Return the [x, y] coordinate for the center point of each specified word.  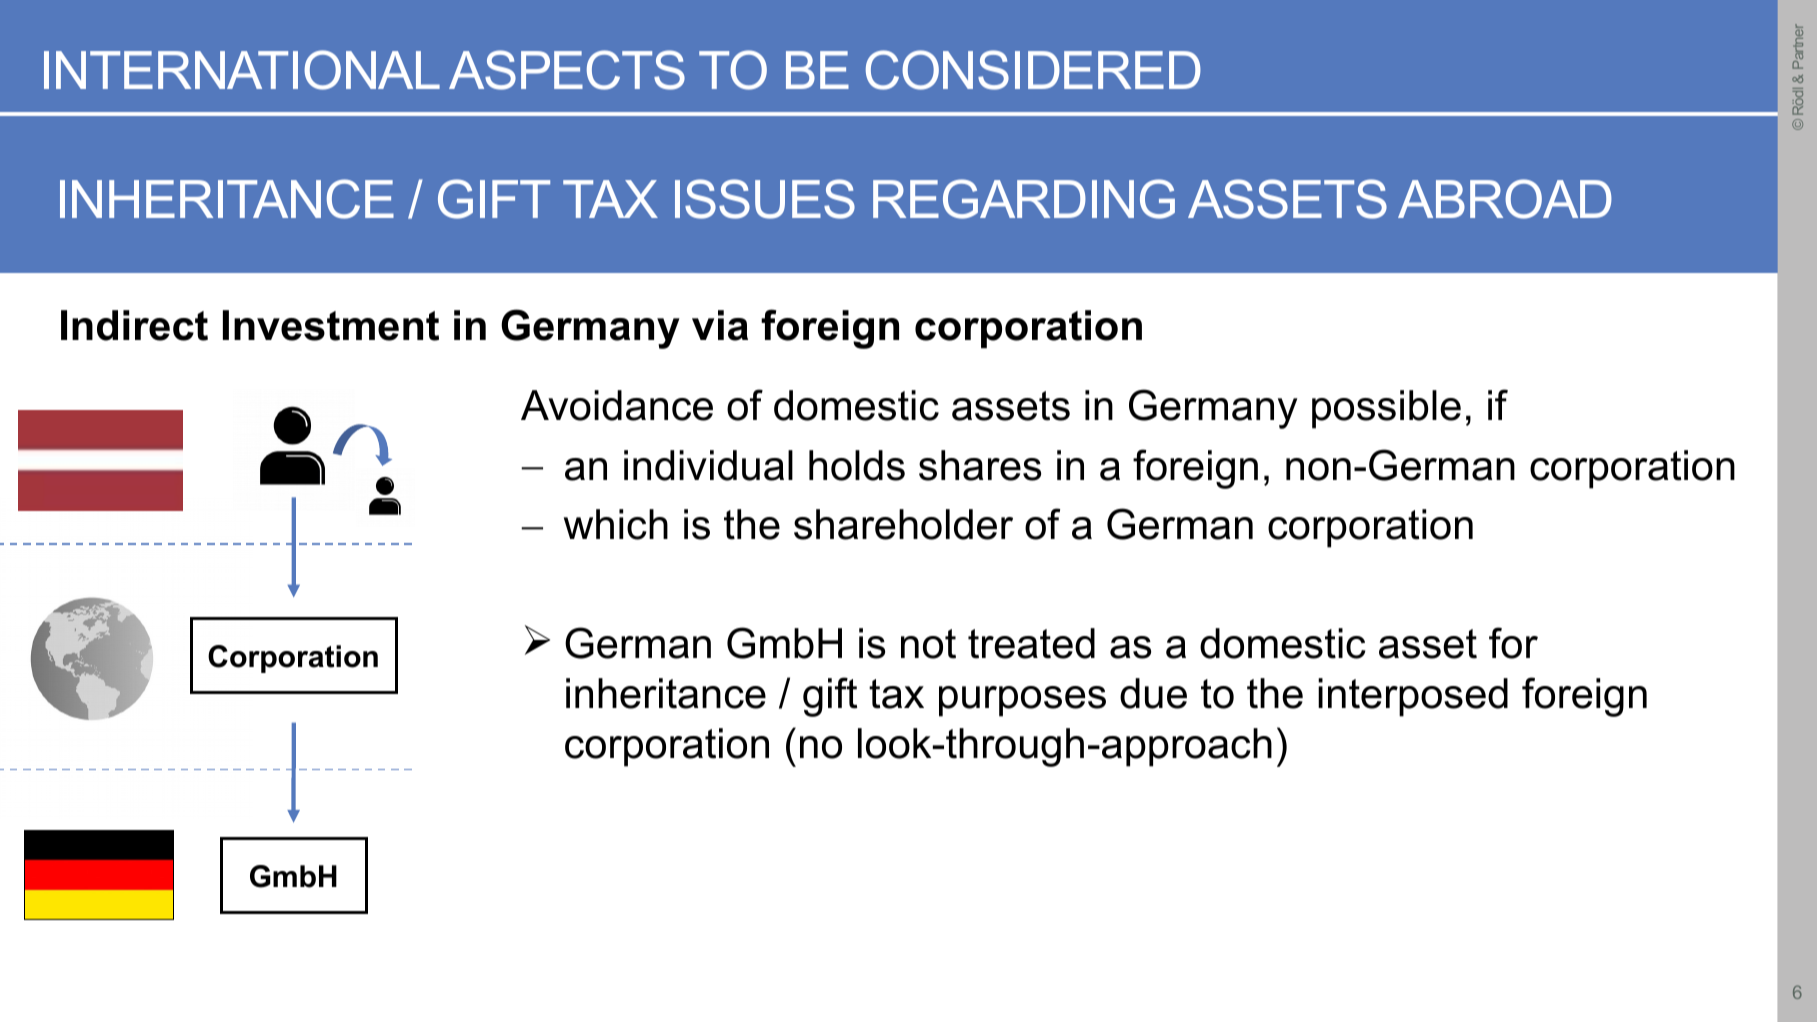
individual [708, 465]
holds [857, 465]
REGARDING [1024, 199]
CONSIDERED [1033, 70]
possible [1386, 409]
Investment [331, 325]
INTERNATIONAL [242, 70]
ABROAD [1505, 199]
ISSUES [765, 199]
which [616, 524]
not [928, 644]
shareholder [903, 524]
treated [1031, 643]
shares [980, 465]
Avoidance [617, 405]
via [720, 325]
